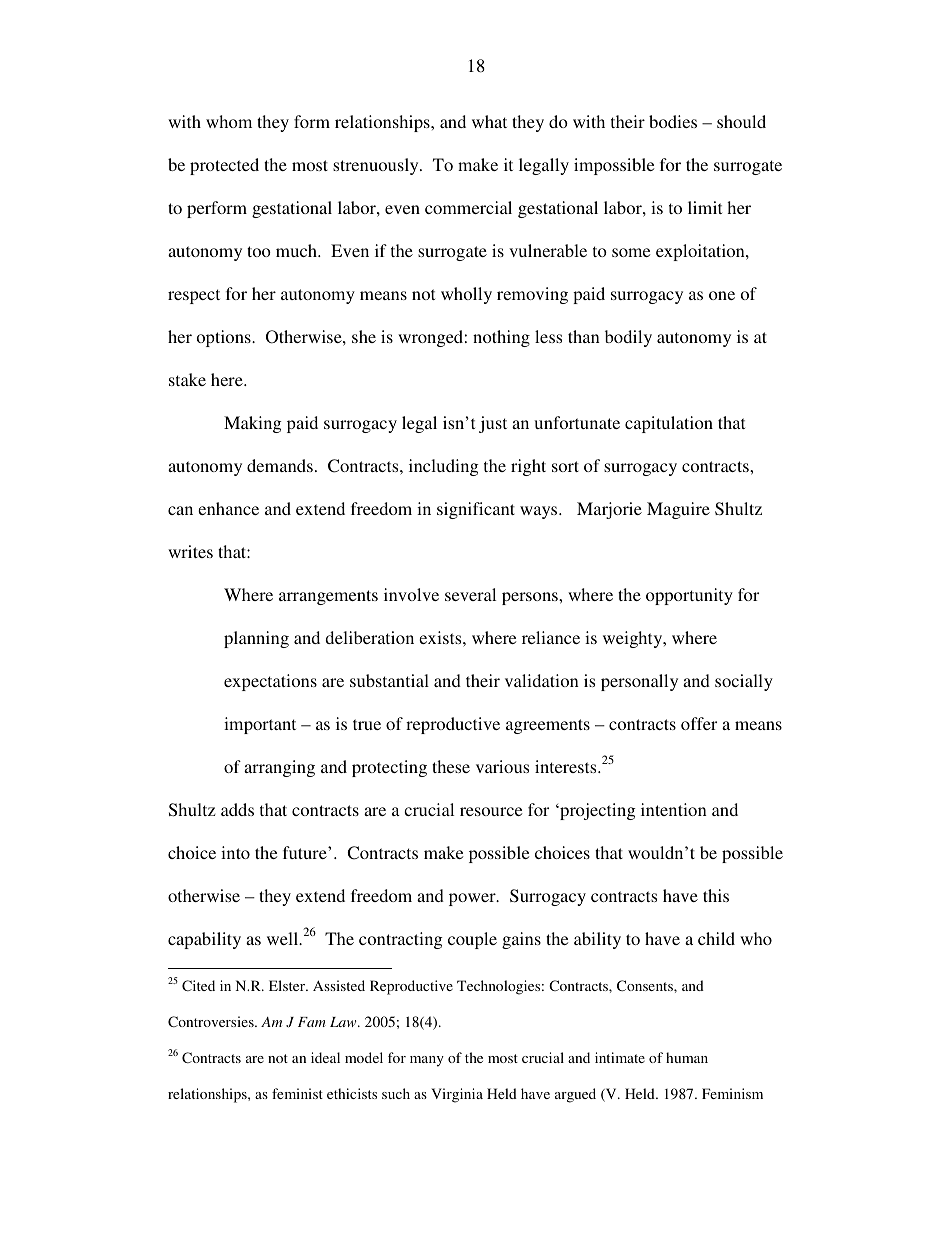 This screenshot has height=1233, width=952. Describe the element at coordinates (297, 1093) in the screenshot. I see `feminist` at that location.
